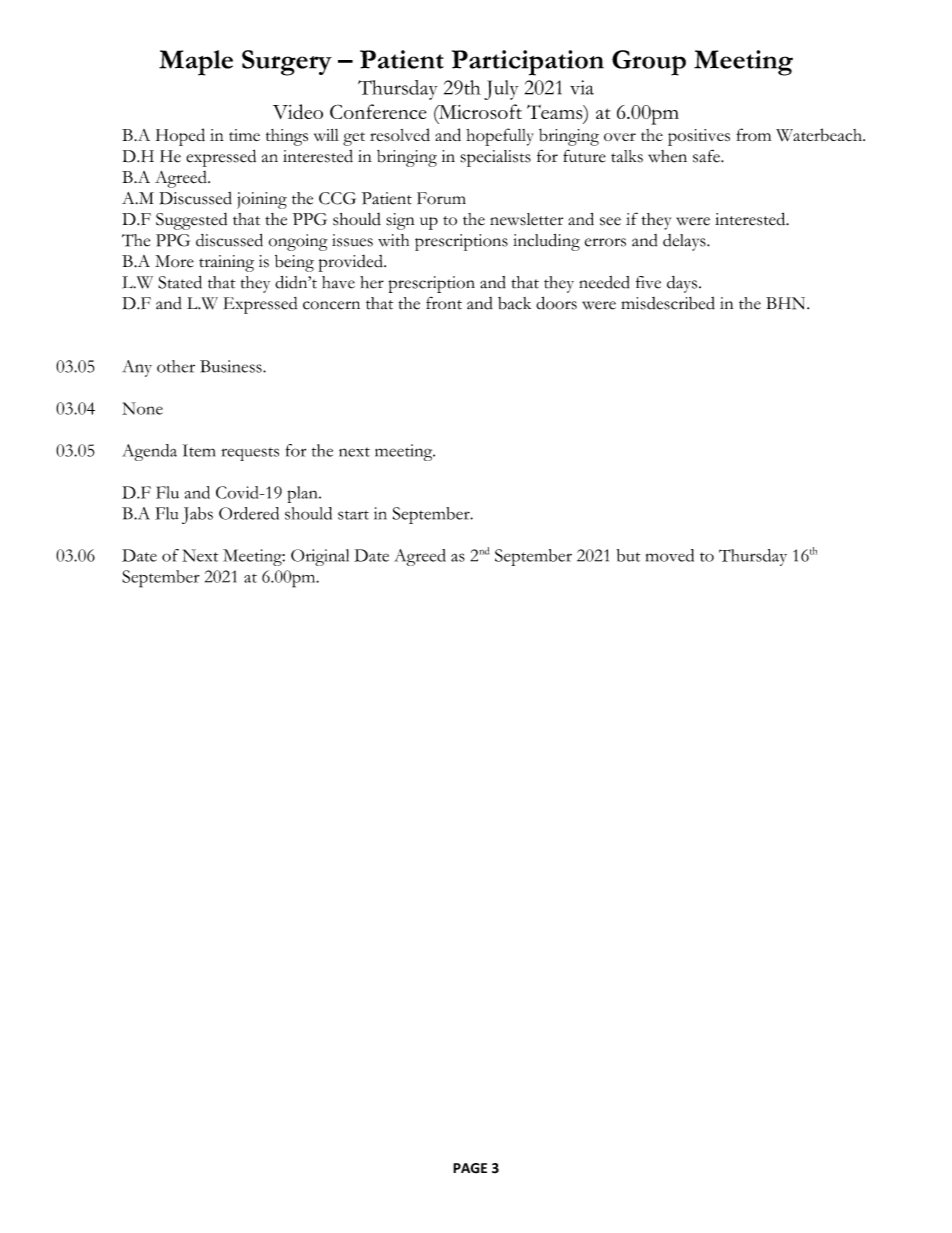 The height and width of the screenshot is (1233, 952). Describe the element at coordinates (670, 555) in the screenshot. I see `moved` at that location.
